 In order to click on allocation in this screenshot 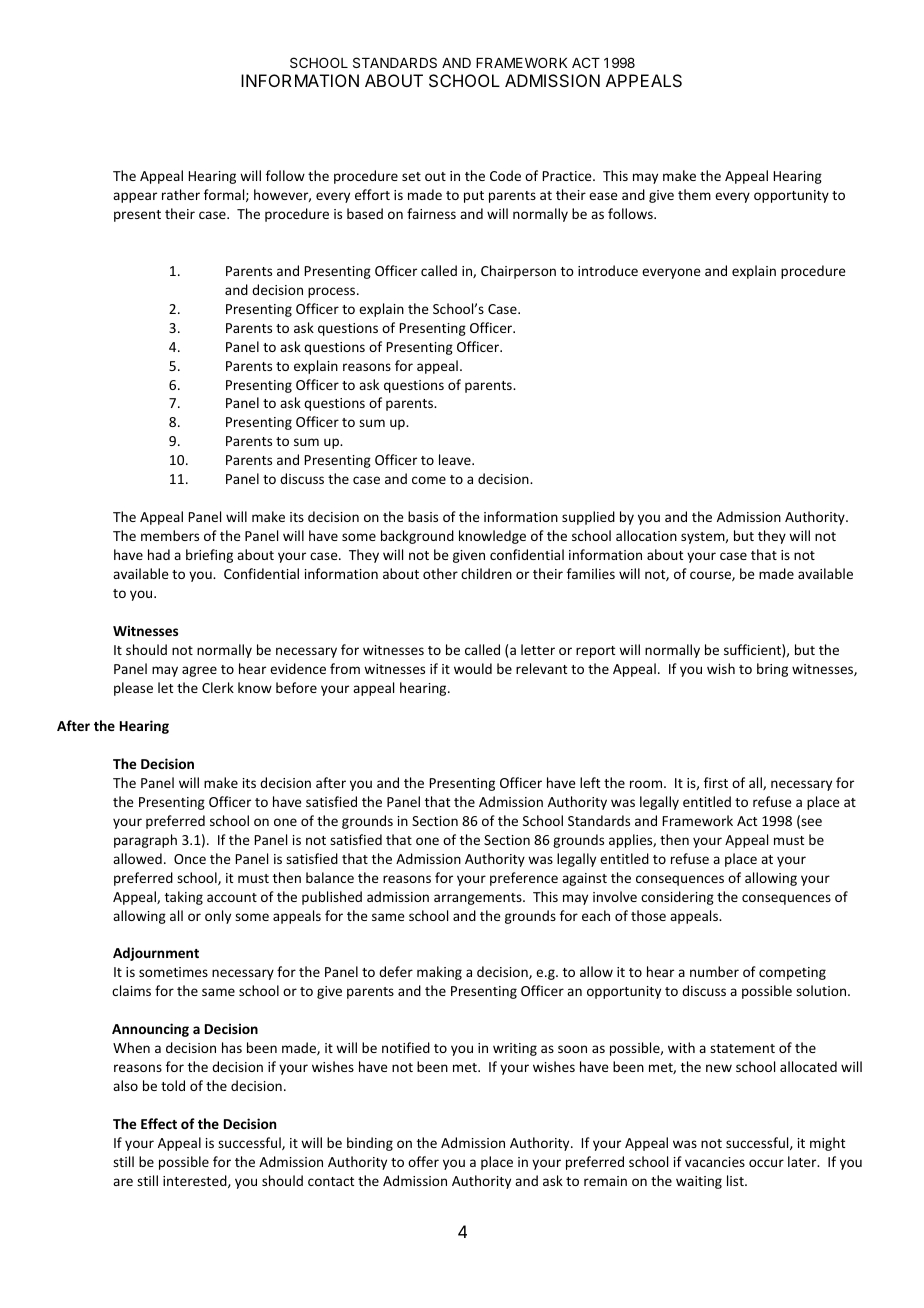, I will do `click(646, 535)`.
